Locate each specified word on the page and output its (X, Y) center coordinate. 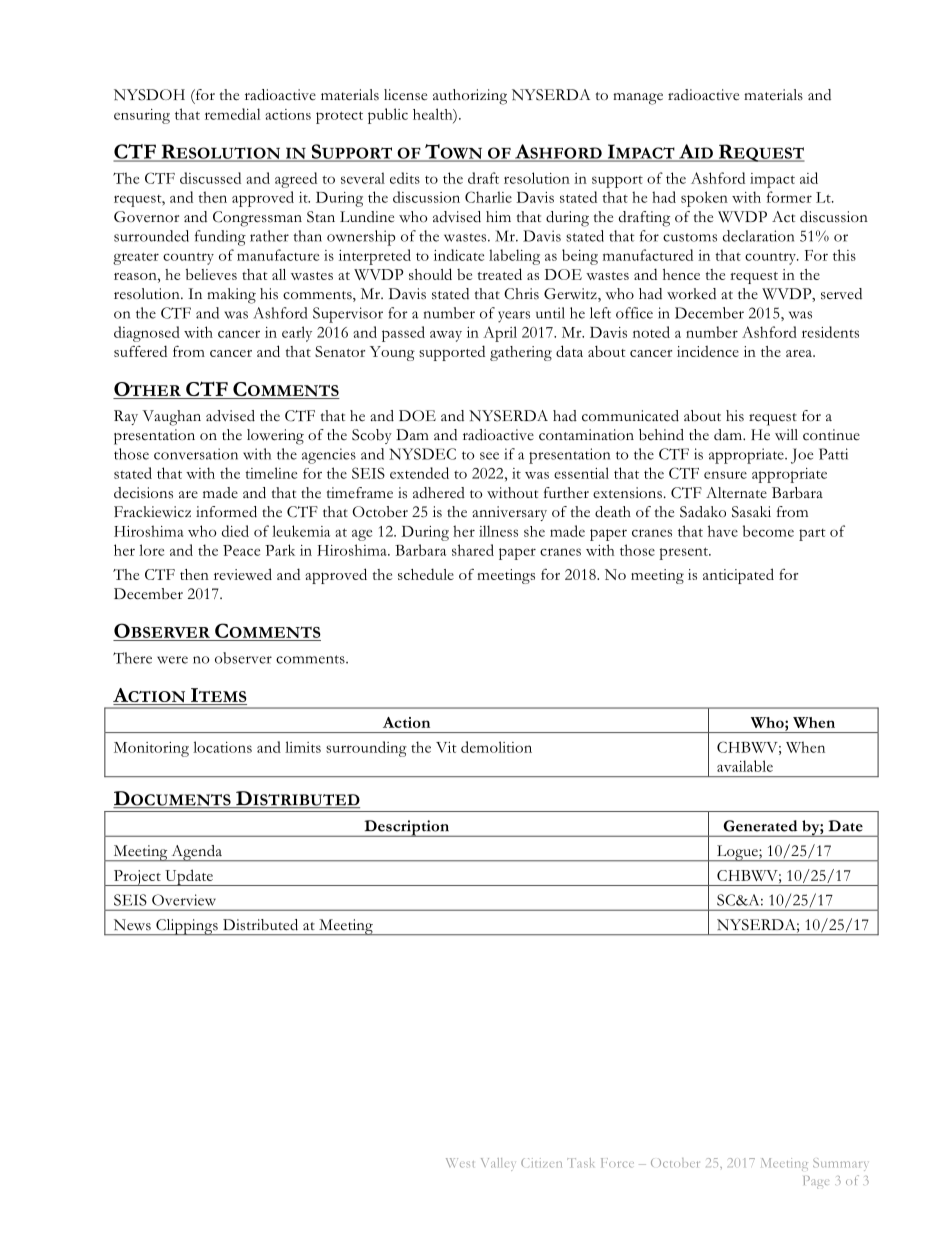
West (460, 1163)
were (172, 660)
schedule (426, 574)
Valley (497, 1164)
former (789, 197)
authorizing (470, 97)
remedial (232, 114)
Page (815, 1182)
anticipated (738, 576)
